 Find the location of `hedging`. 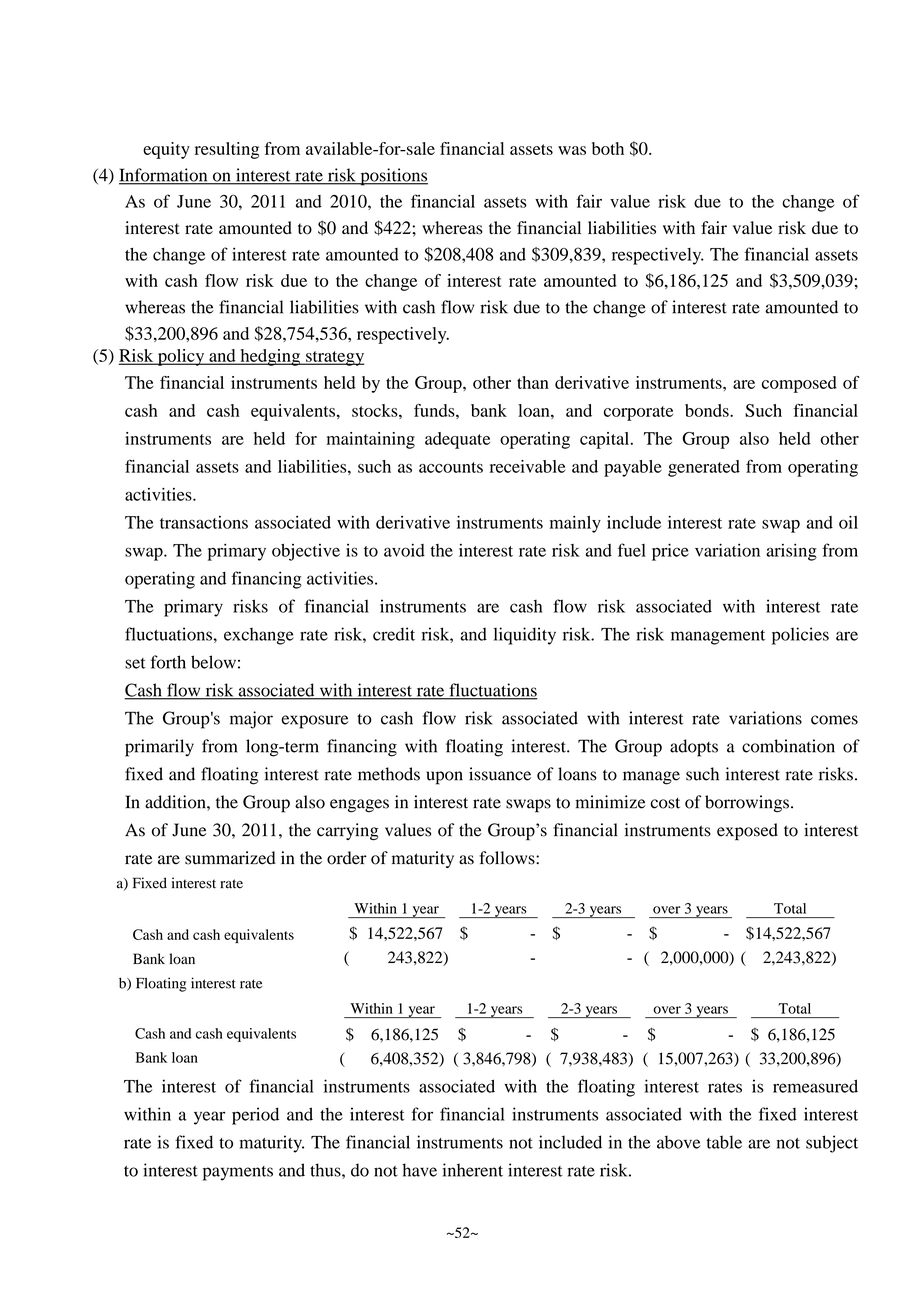

hedging is located at coordinates (270, 357).
